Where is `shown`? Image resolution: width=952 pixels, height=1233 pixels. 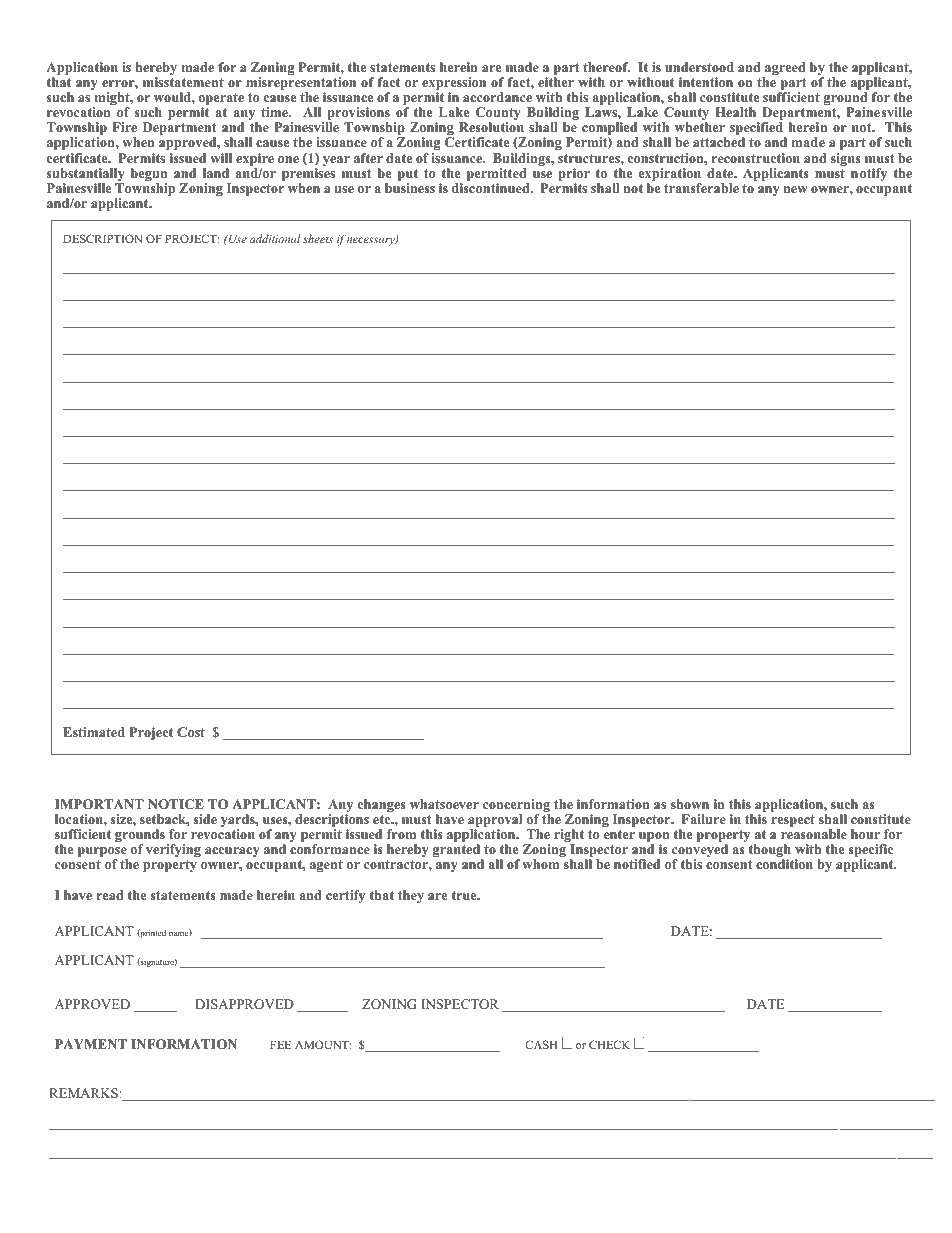 shown is located at coordinates (690, 804).
